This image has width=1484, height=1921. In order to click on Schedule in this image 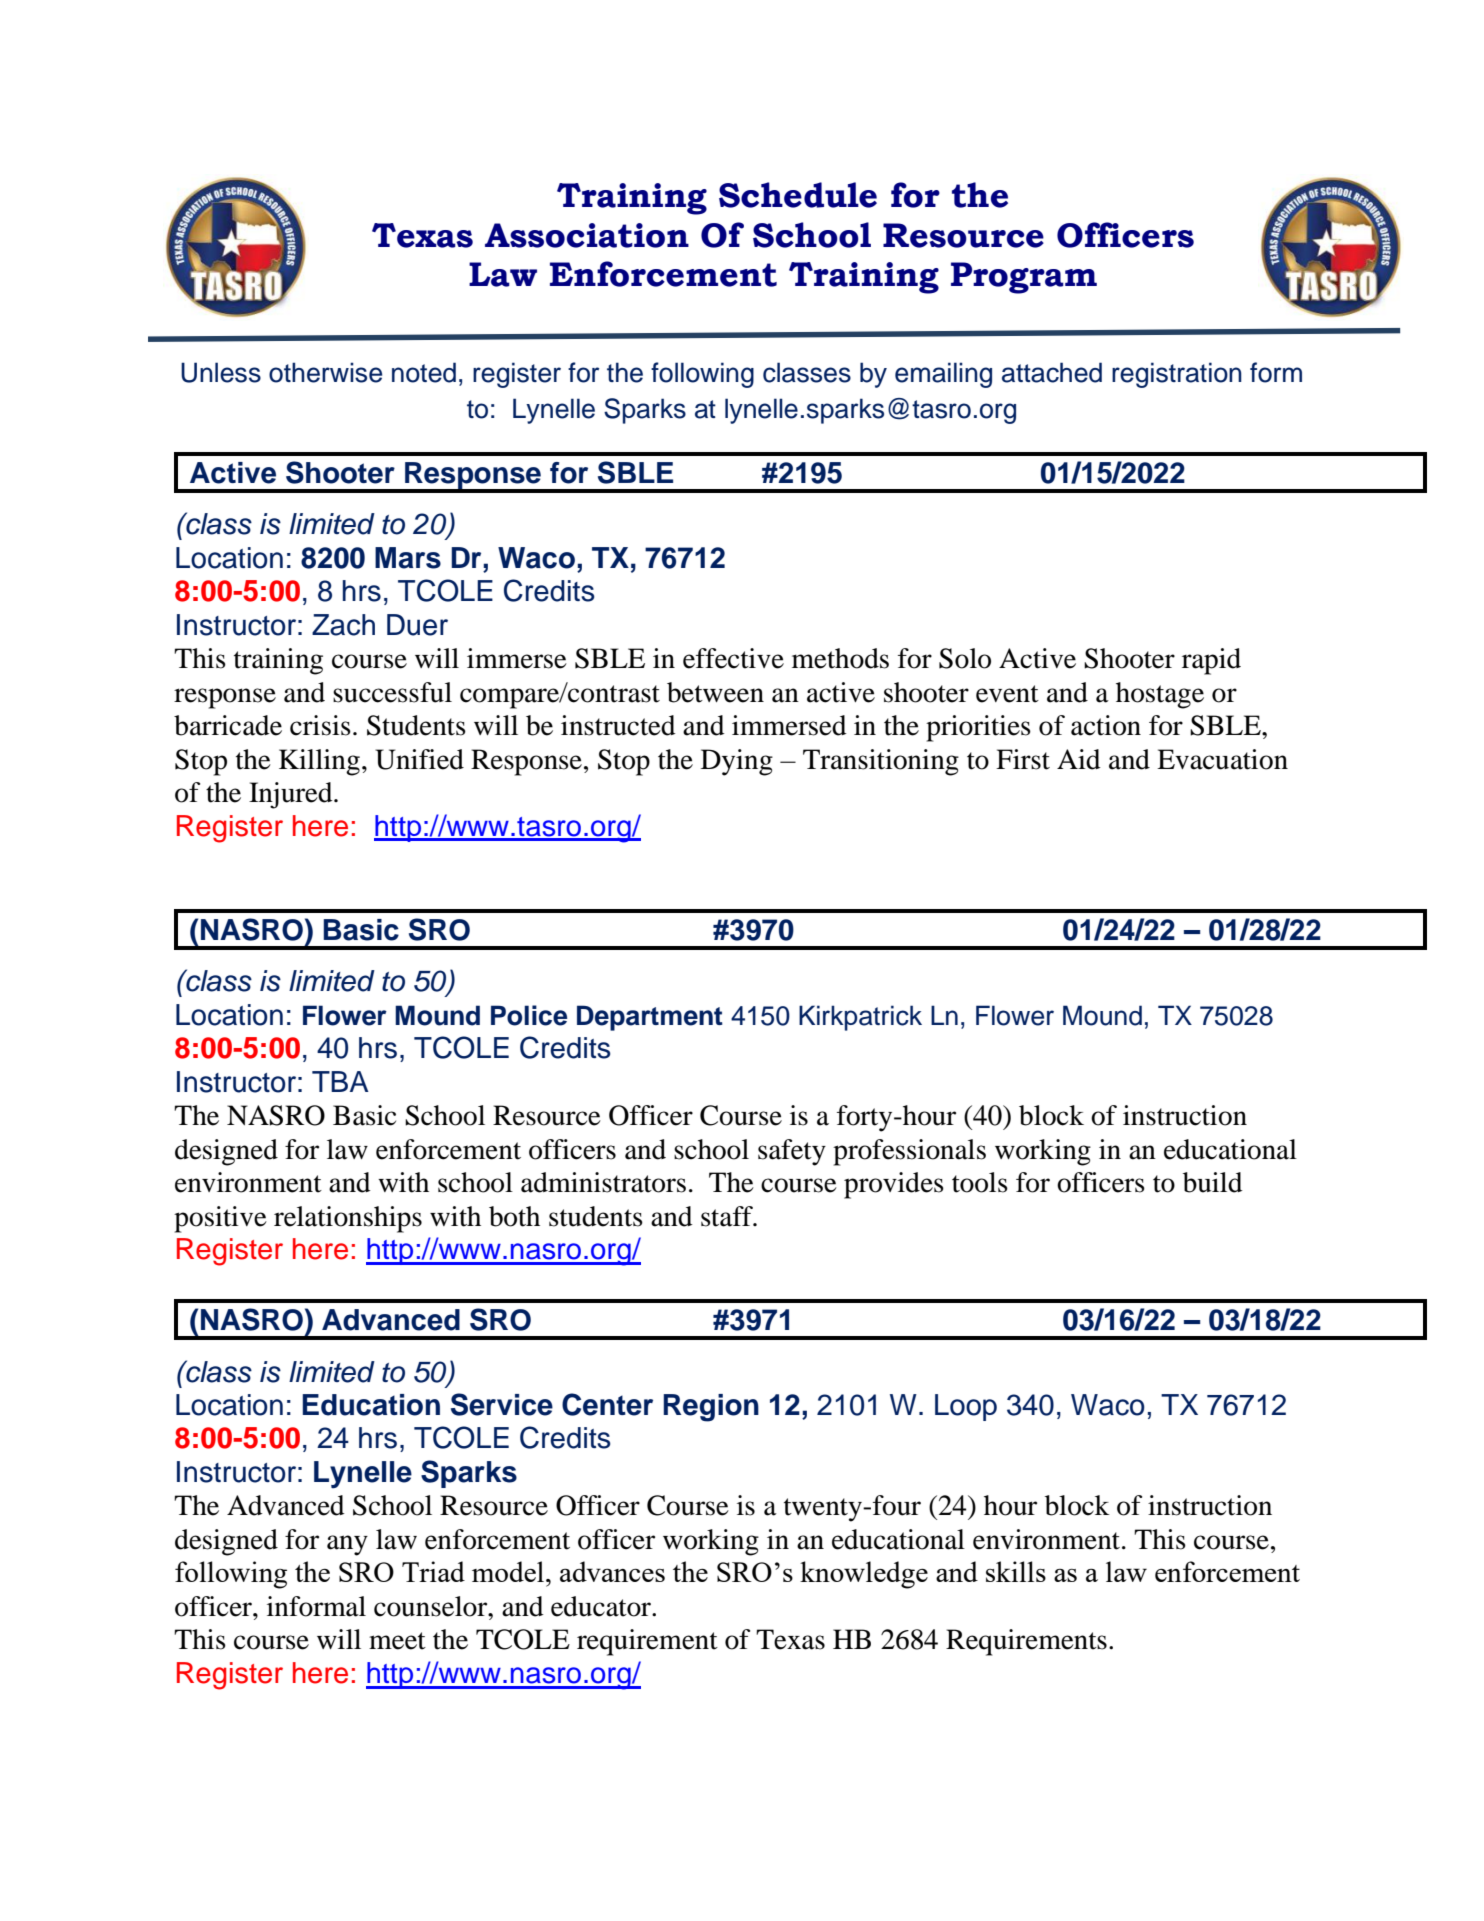, I will do `click(798, 195)`.
